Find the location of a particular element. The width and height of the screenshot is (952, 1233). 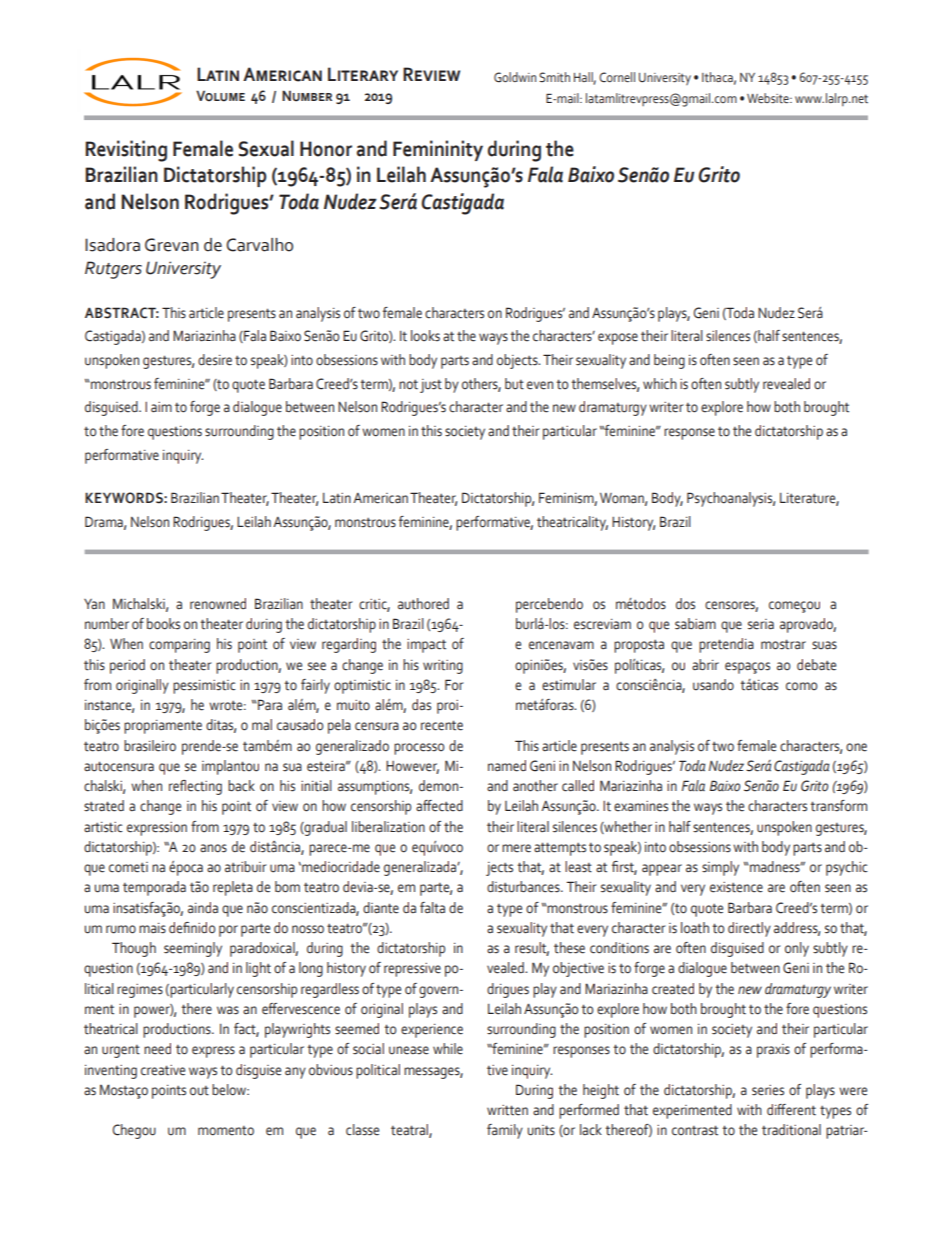

series is located at coordinates (768, 1090).
